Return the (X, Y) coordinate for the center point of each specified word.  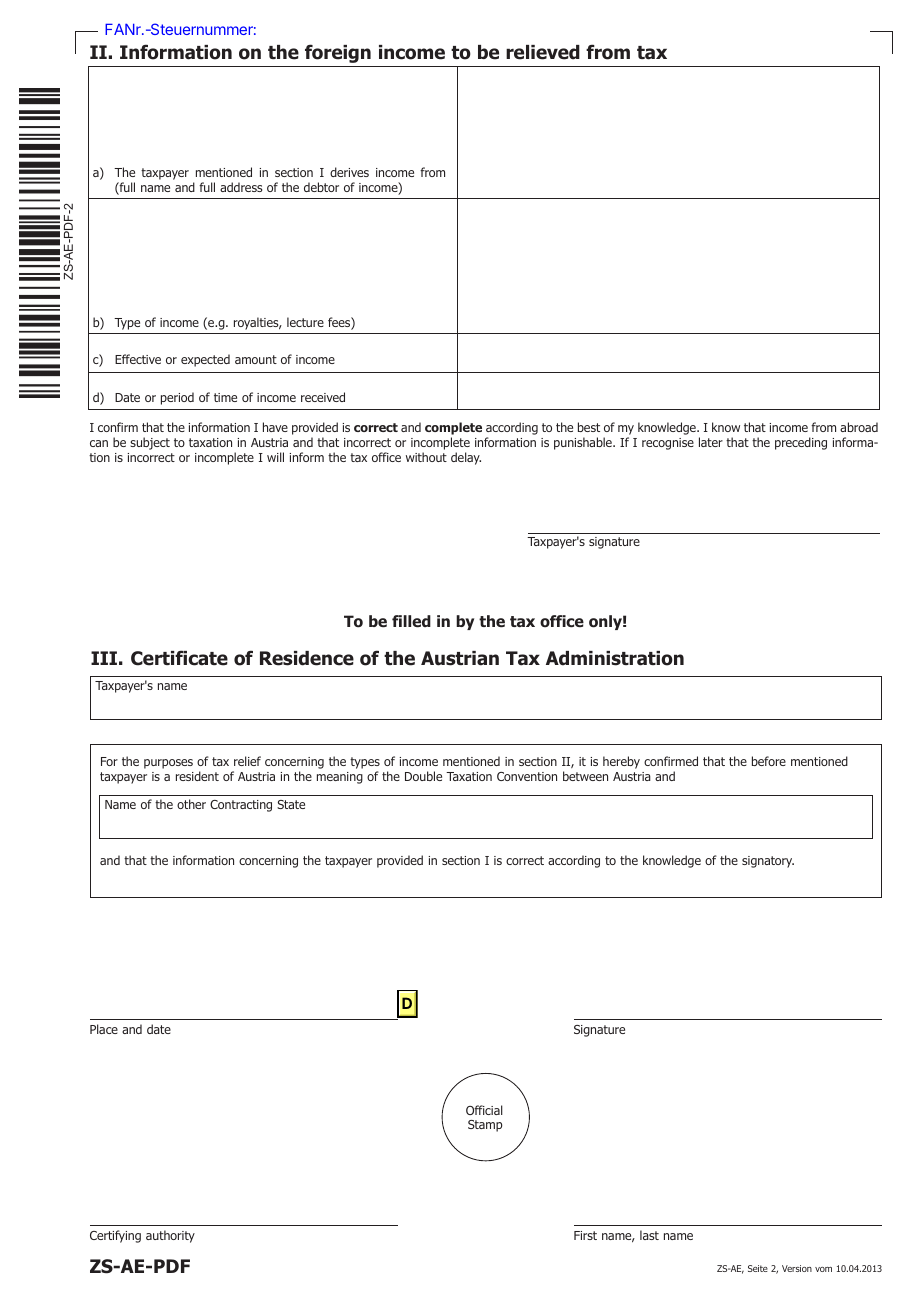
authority (170, 1236)
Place (104, 1029)
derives (349, 172)
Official (484, 1110)
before (769, 761)
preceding (801, 443)
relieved (543, 52)
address (241, 187)
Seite (758, 1268)
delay (466, 458)
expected (205, 360)
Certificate (179, 658)
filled (411, 621)
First (585, 1235)
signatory (768, 862)
